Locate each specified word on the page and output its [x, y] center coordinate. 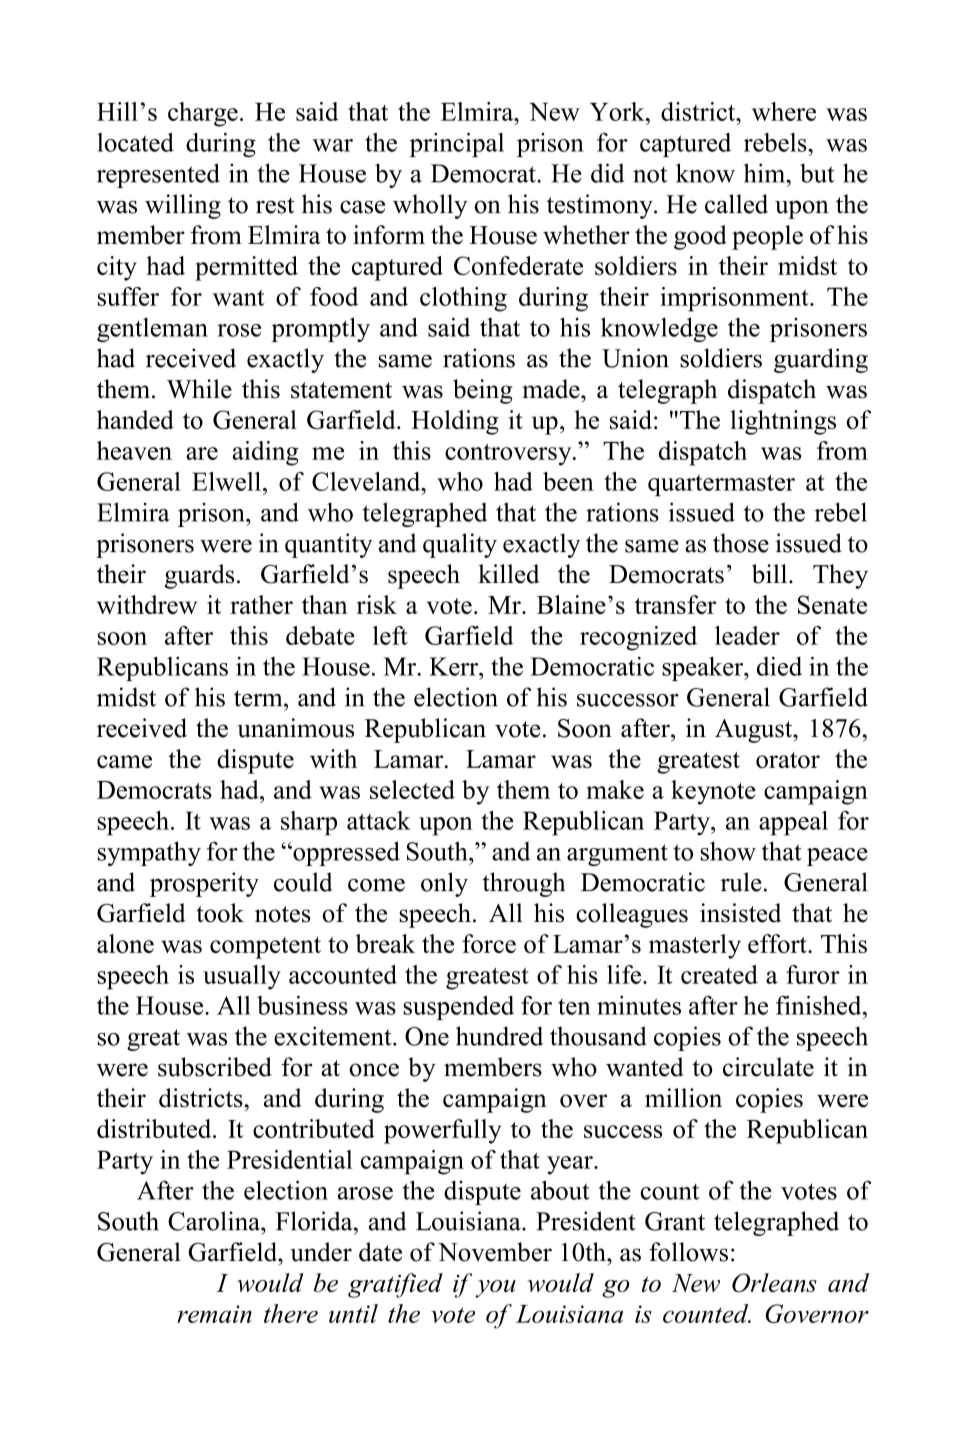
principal [457, 145]
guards [199, 576]
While [199, 389]
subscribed [215, 1067]
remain [214, 1314]
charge [203, 114]
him [765, 173]
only [444, 884]
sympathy [149, 853]
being [482, 391]
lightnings [783, 422]
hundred [499, 1036]
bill [771, 574]
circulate [768, 1067]
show [728, 851]
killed [509, 574]
